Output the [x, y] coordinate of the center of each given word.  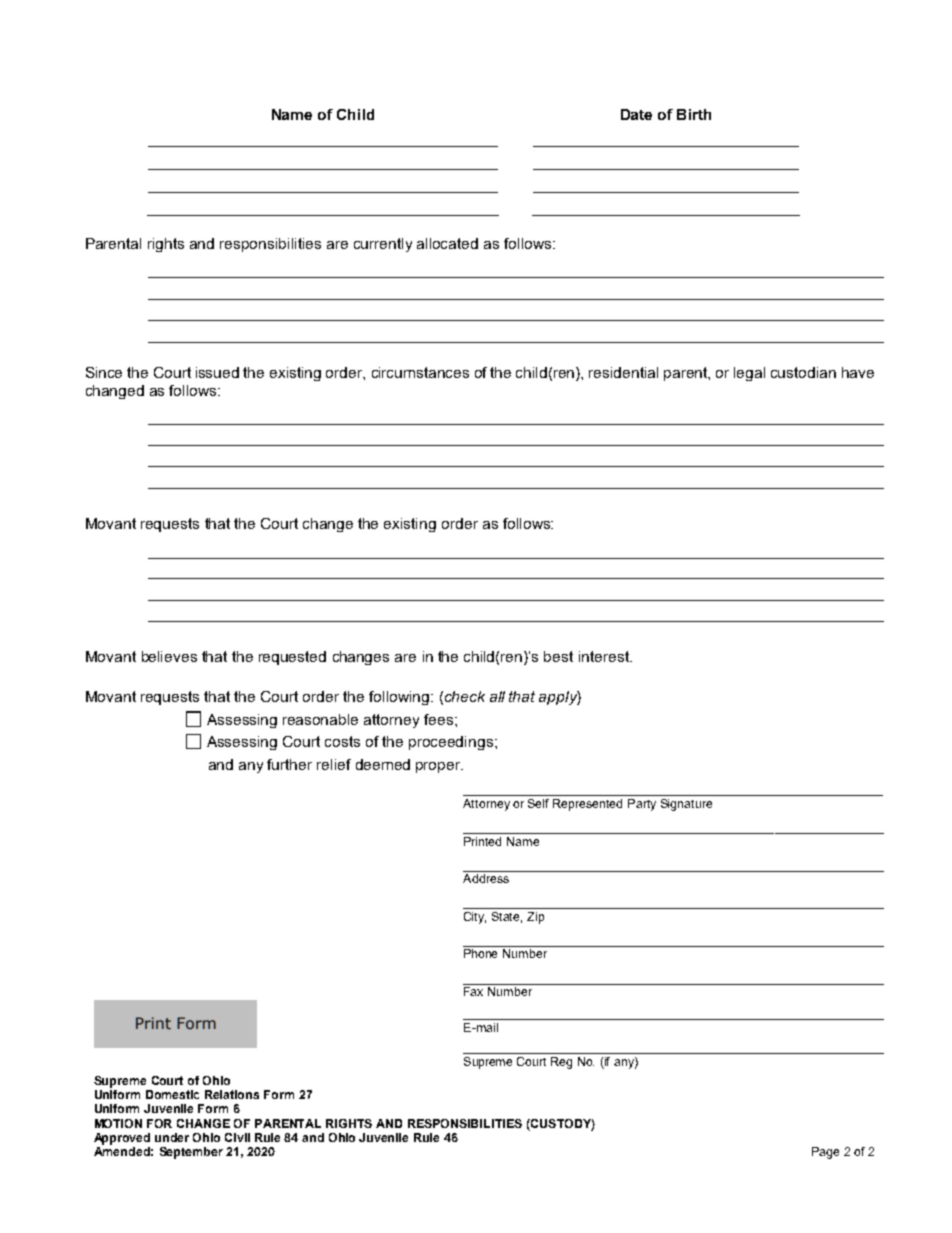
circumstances [420, 372]
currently [383, 245]
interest [605, 656]
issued [217, 372]
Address [486, 878]
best [558, 656]
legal [749, 374]
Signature [686, 805]
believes [169, 656]
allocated [447, 243]
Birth [694, 114]
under [172, 1137]
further [289, 764]
